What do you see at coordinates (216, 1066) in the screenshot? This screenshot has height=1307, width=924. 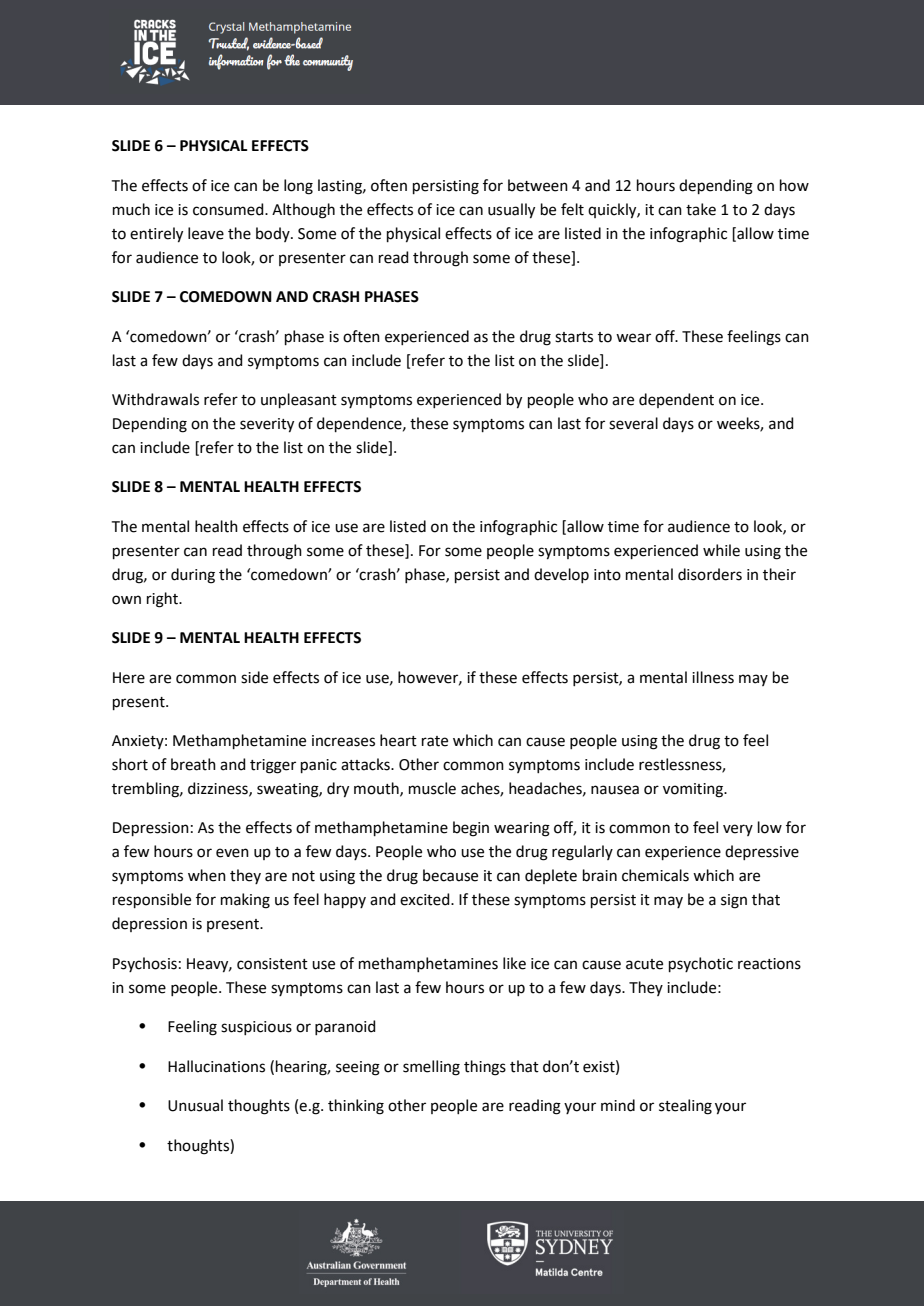 I see `Hallucinations` at bounding box center [216, 1066].
